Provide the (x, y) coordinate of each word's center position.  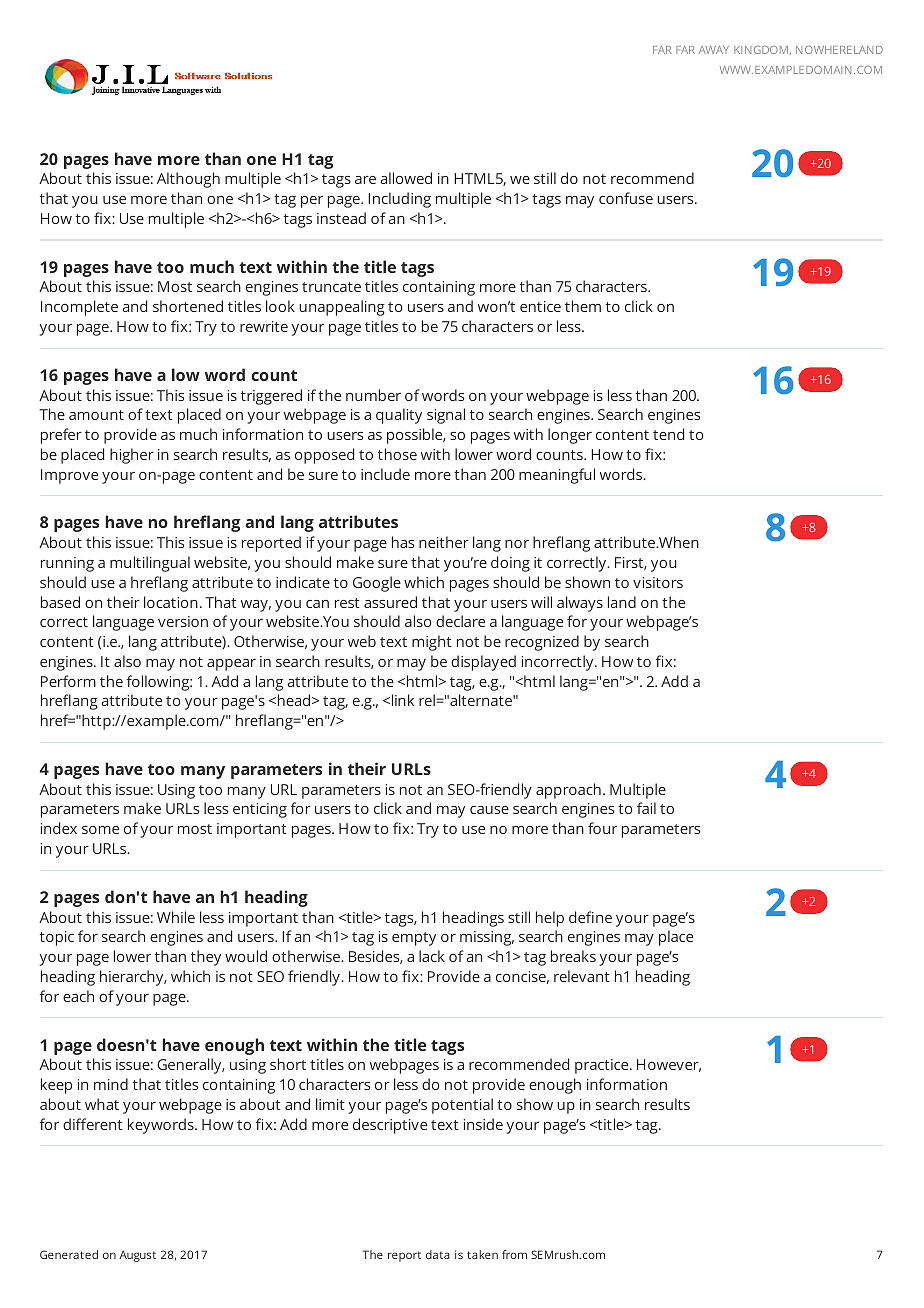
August (137, 1256)
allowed (406, 178)
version (183, 621)
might (432, 643)
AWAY (714, 50)
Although (188, 180)
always (580, 604)
